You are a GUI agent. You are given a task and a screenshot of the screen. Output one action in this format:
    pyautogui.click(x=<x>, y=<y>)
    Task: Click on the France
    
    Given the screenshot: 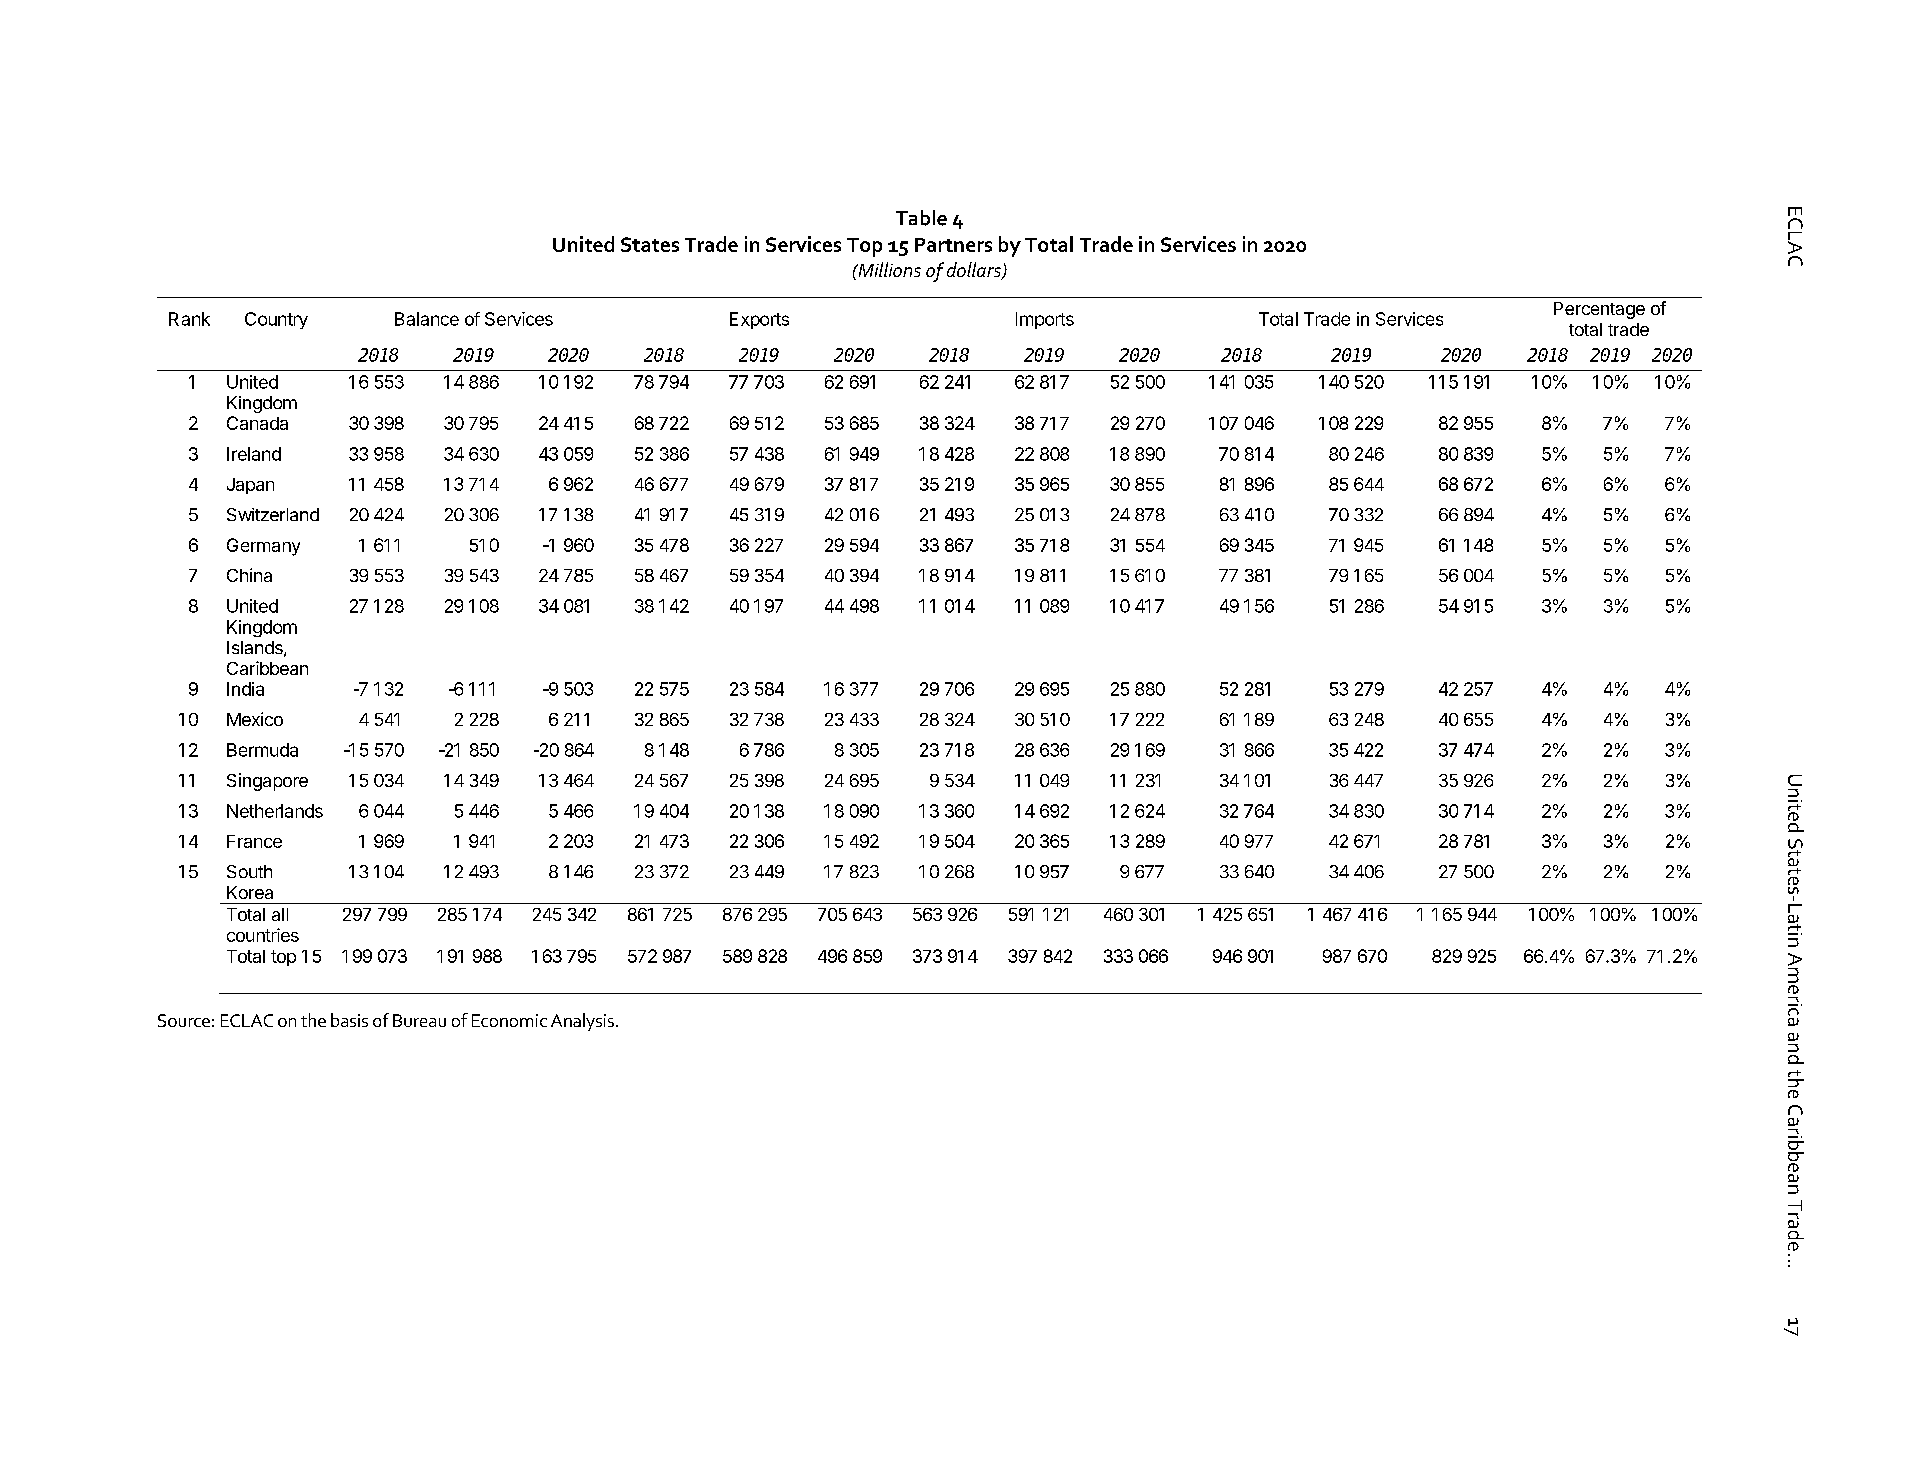 What is the action you would take?
    pyautogui.click(x=254, y=841)
